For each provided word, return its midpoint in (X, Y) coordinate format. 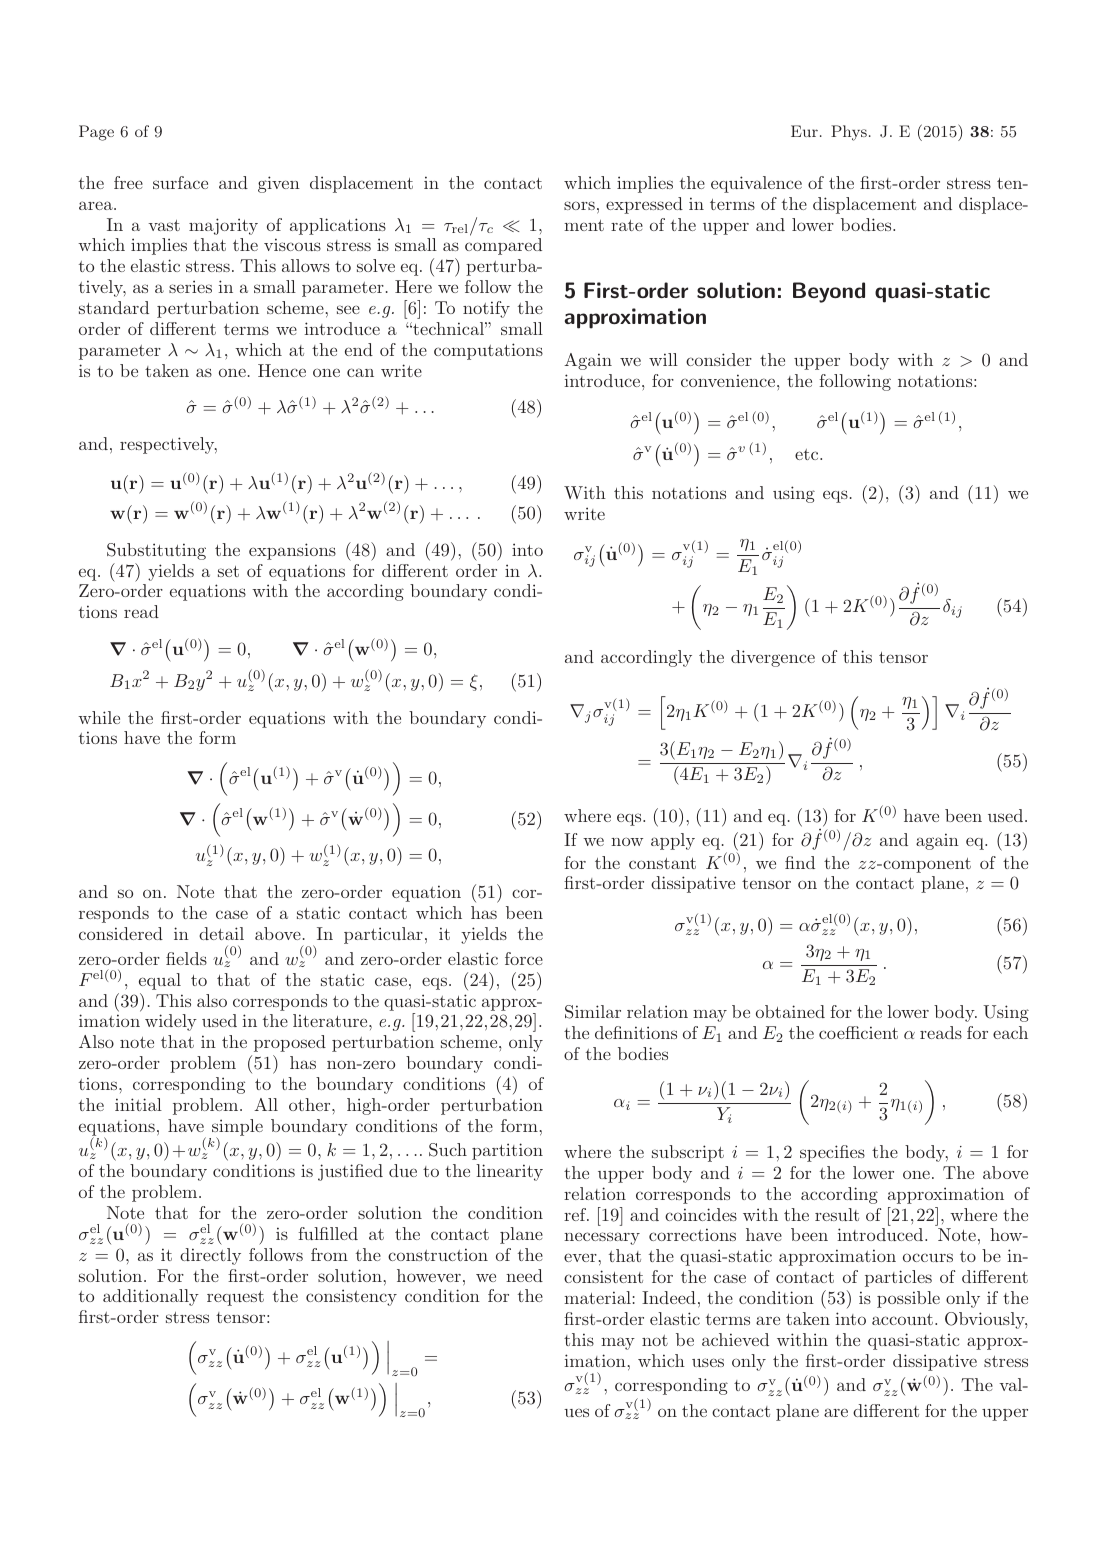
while (99, 717)
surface (180, 182)
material (597, 1297)
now (627, 841)
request (235, 1298)
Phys (849, 133)
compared (503, 246)
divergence (773, 658)
